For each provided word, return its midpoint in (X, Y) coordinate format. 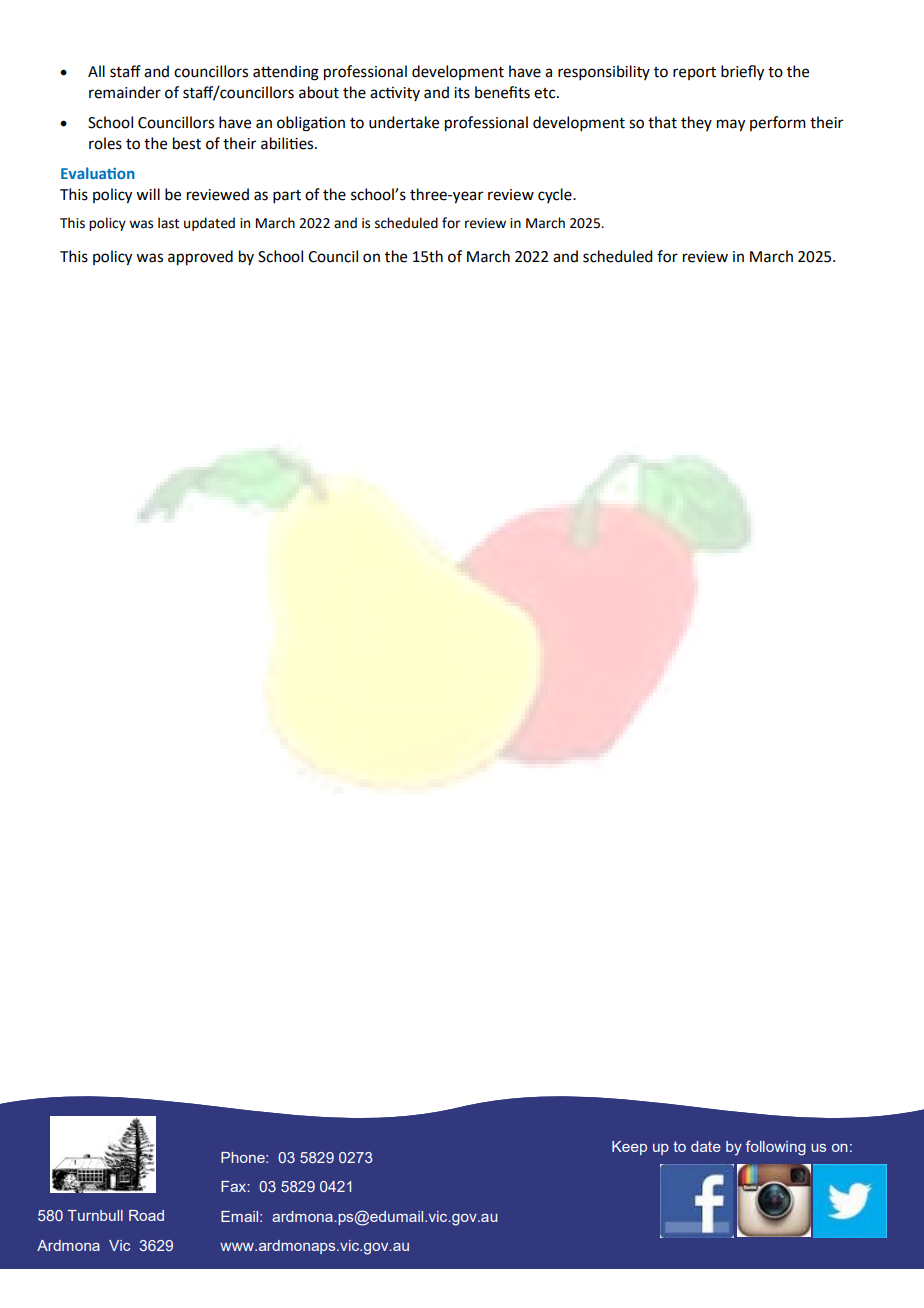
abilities (288, 143)
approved (200, 258)
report (694, 73)
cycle (556, 195)
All (96, 71)
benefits (502, 92)
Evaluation (98, 173)
